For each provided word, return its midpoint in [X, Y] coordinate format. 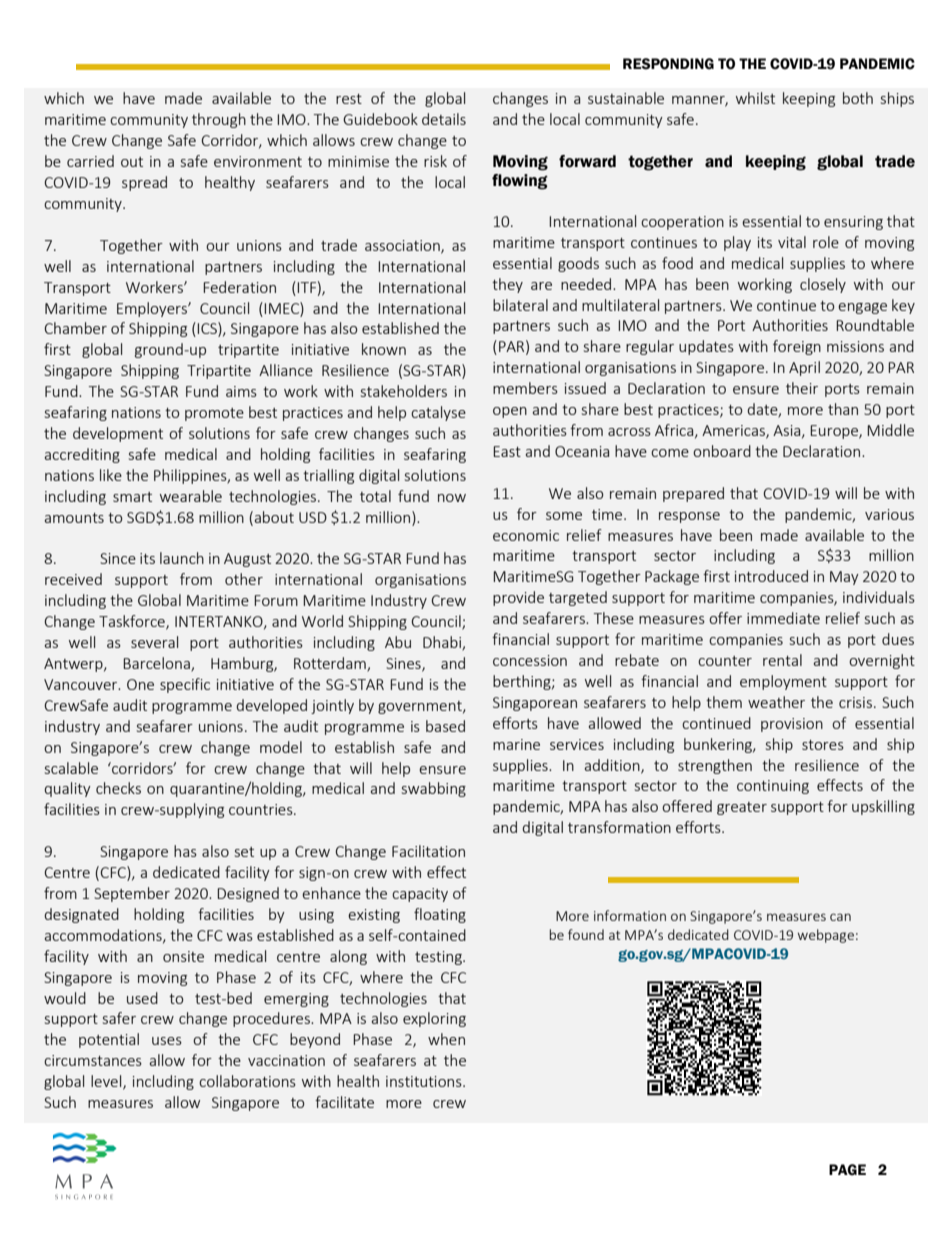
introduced [771, 576]
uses [167, 1041]
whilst [755, 98]
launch [182, 558]
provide [518, 598]
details [444, 119]
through [219, 120]
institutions [425, 1081]
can [840, 917]
